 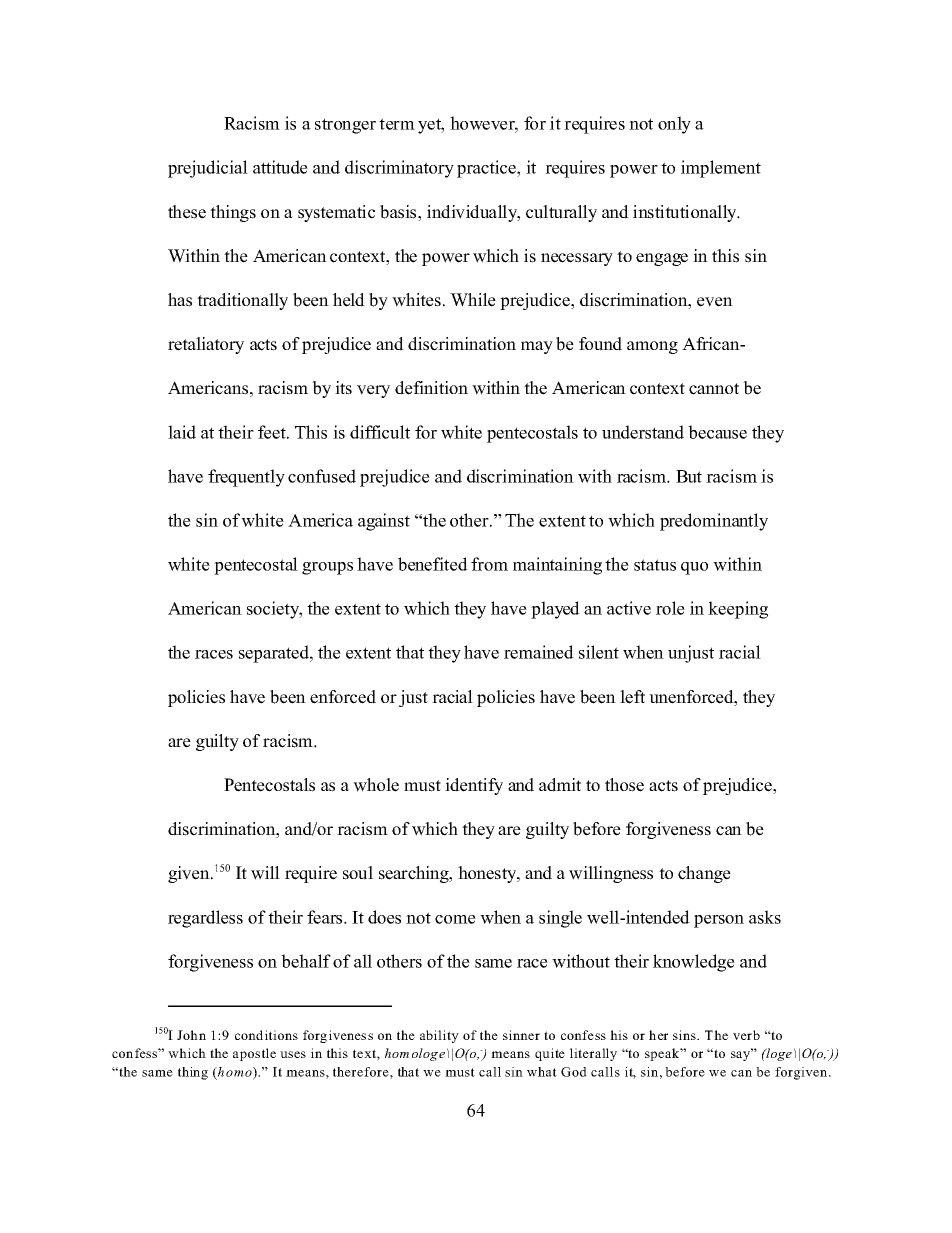 What do you see at coordinates (254, 1054) in the document?
I see `apostle` at bounding box center [254, 1054].
